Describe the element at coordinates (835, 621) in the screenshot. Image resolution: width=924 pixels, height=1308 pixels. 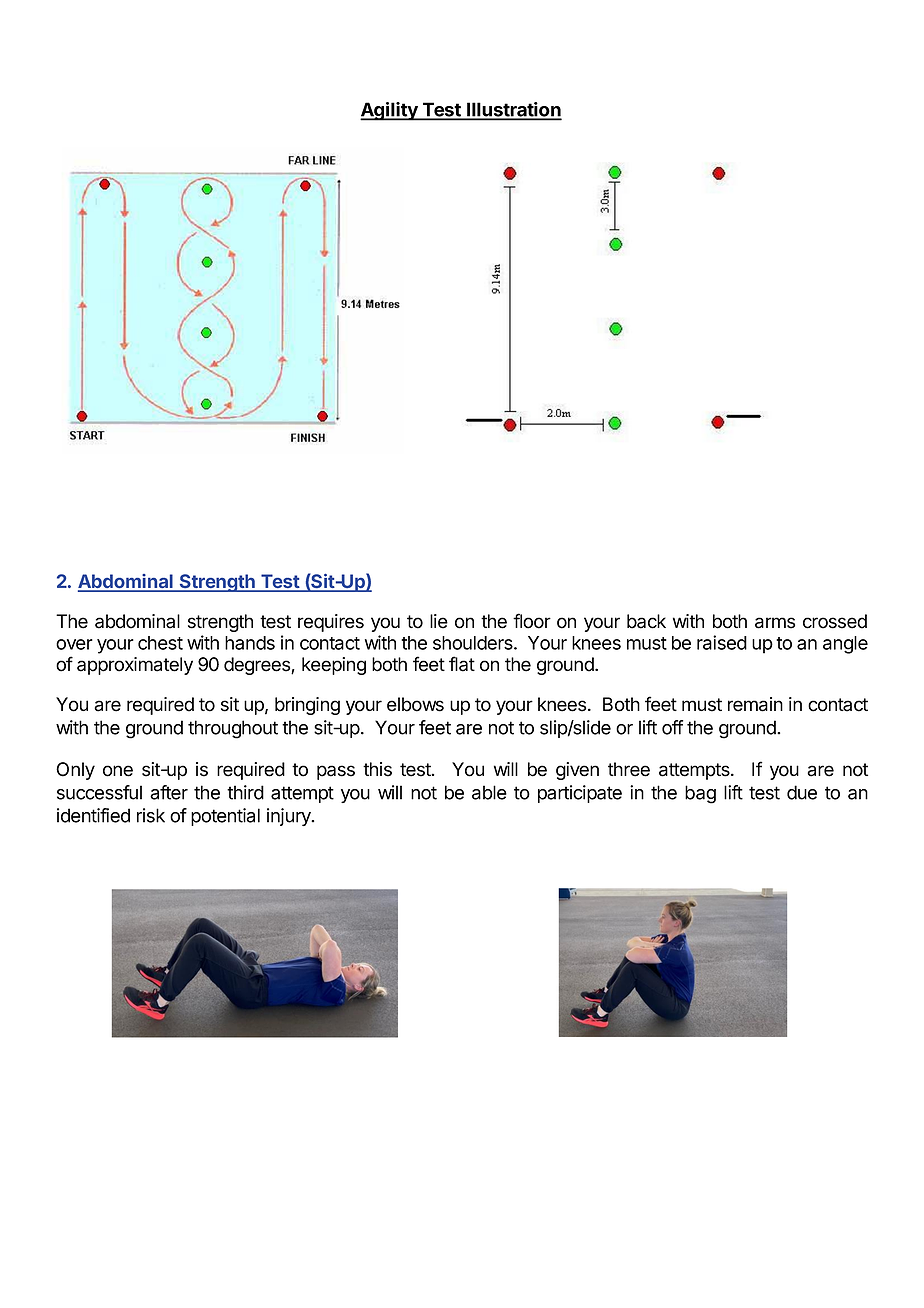
I see `crossed` at that location.
